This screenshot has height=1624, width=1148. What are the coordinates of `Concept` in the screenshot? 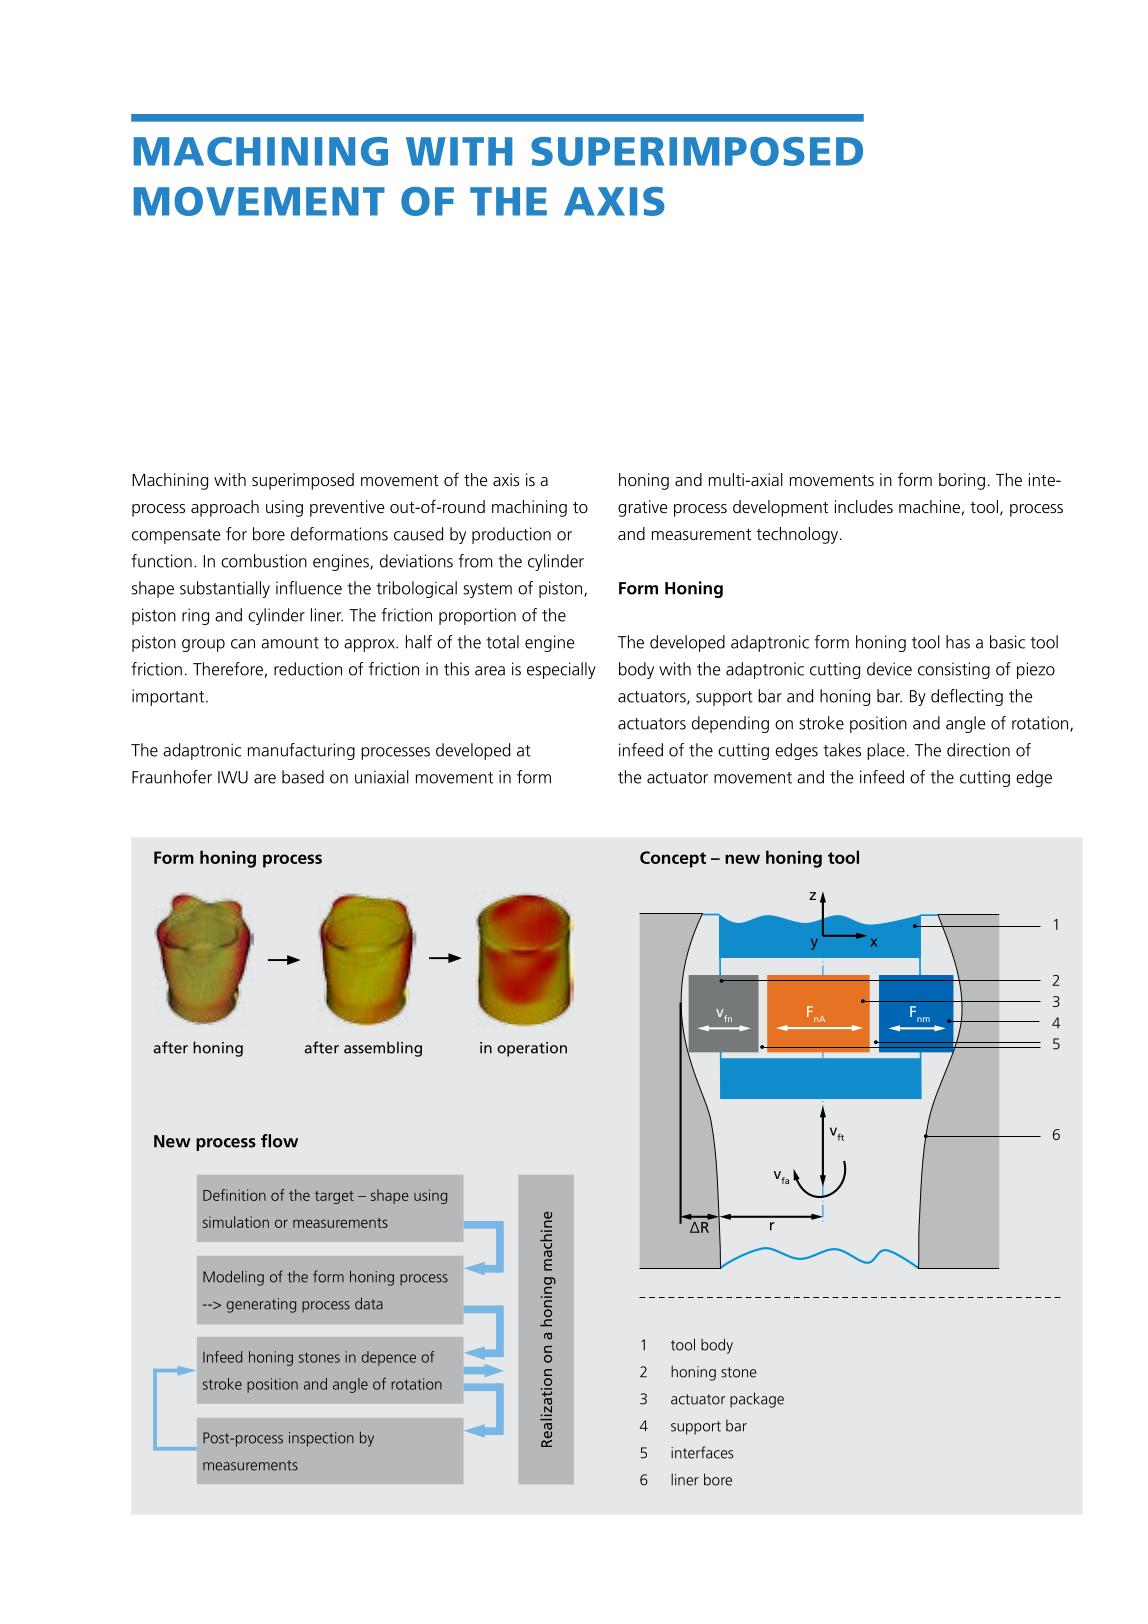 It's located at (673, 859).
